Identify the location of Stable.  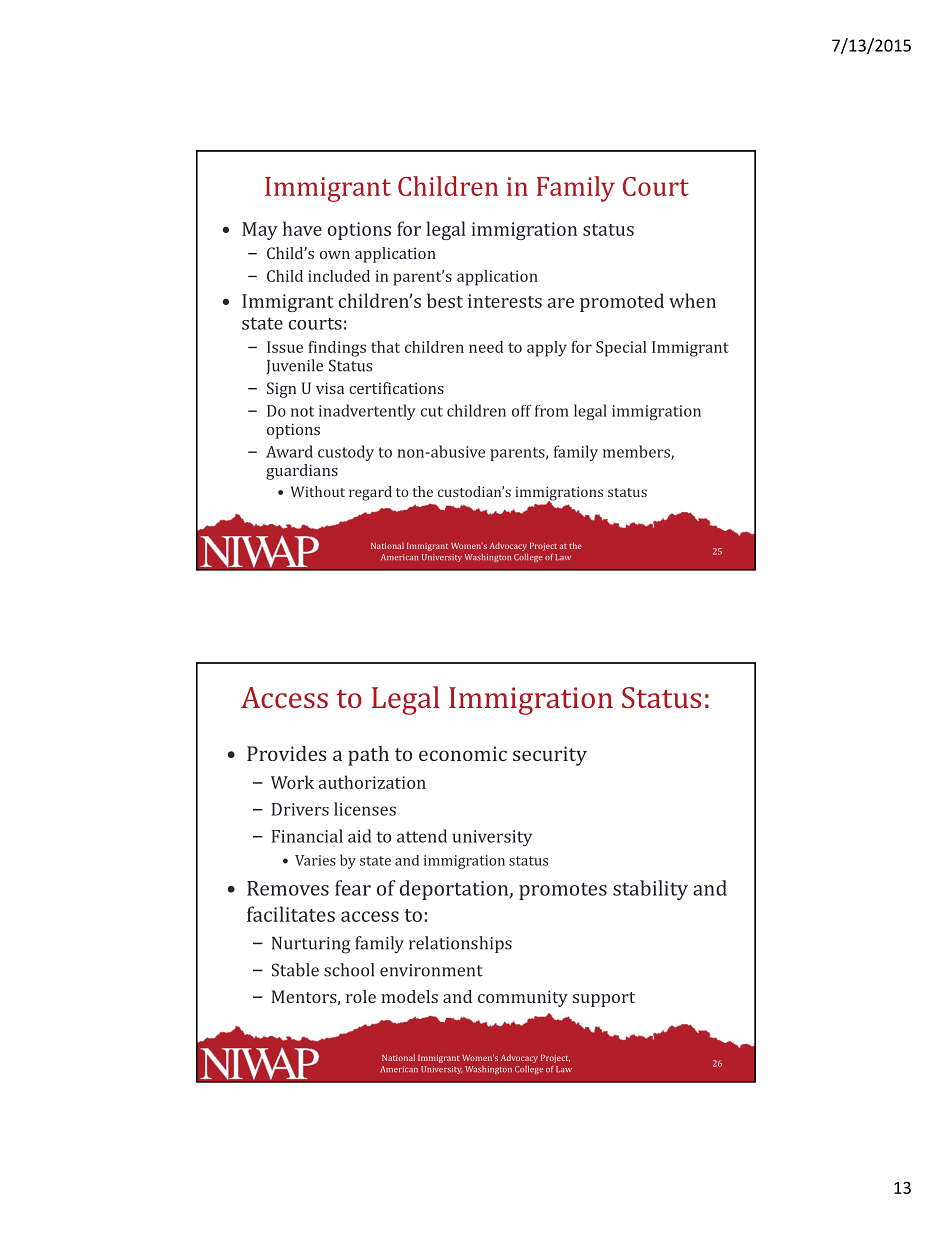
(295, 970).
